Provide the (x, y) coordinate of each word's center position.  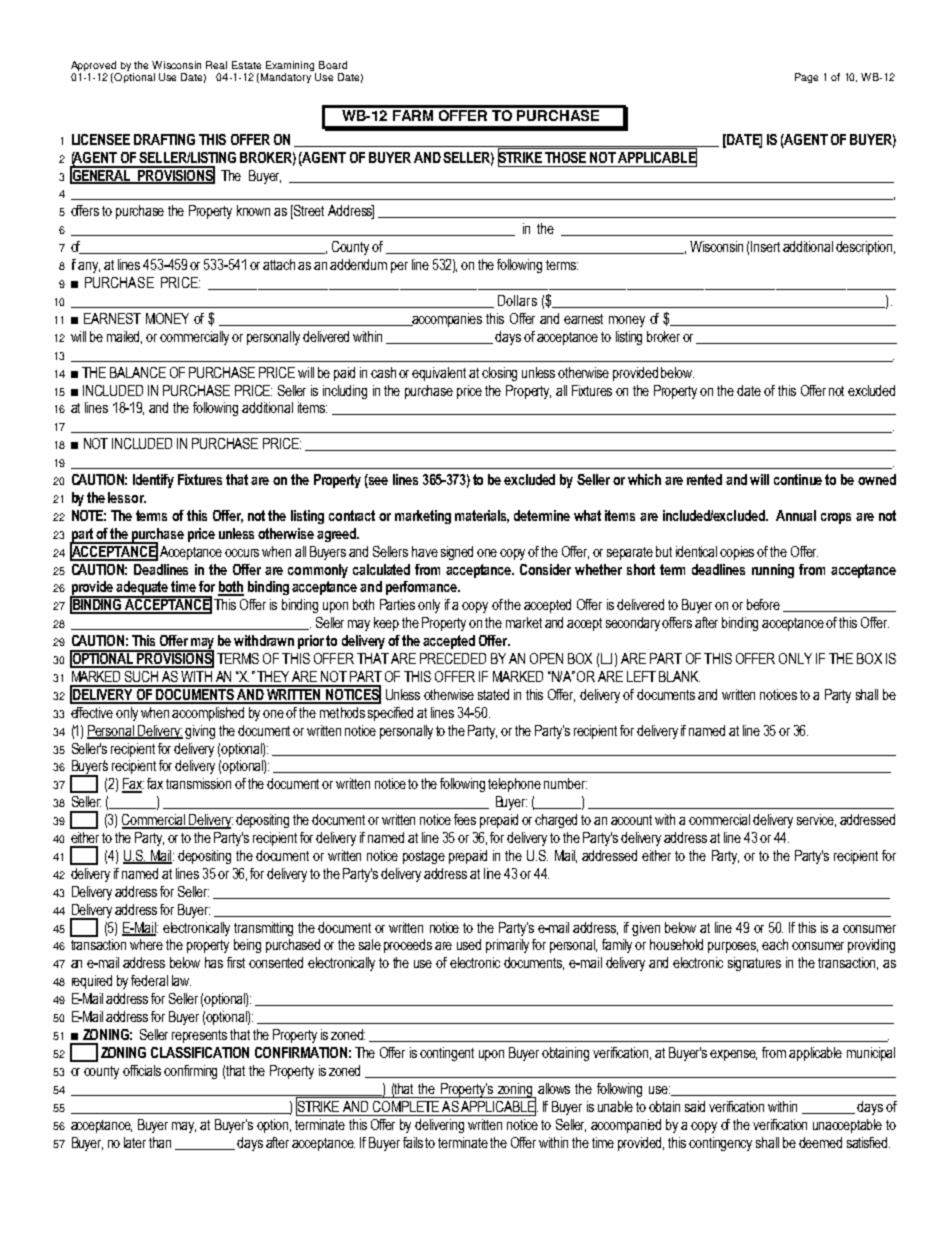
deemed (820, 1142)
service (816, 820)
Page (806, 78)
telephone (514, 785)
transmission (198, 783)
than (160, 1142)
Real (216, 65)
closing (499, 374)
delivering (439, 1126)
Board (333, 65)
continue (798, 479)
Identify (153, 481)
